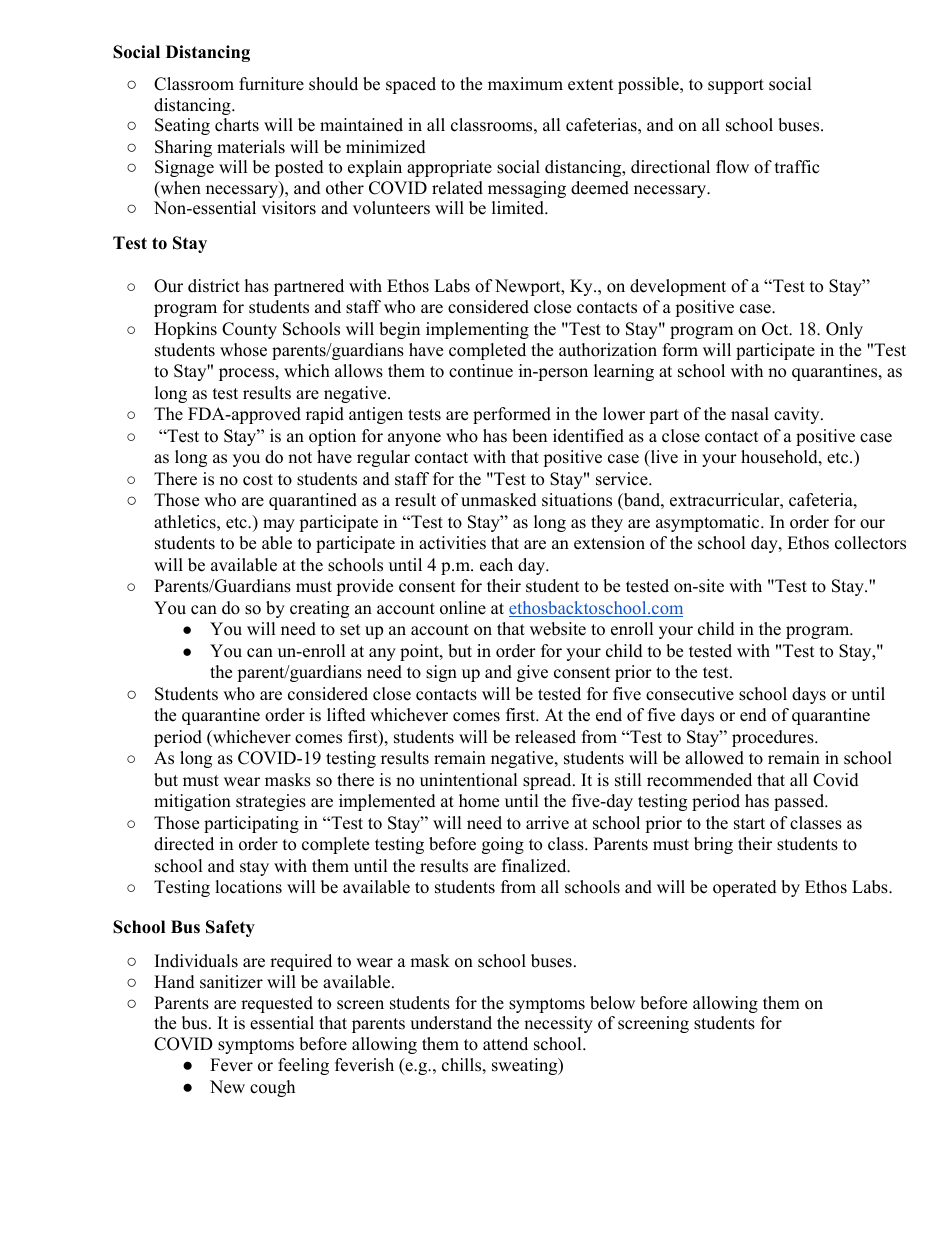 The height and width of the document is (1233, 952). Describe the element at coordinates (525, 84) in the document. I see `maximum` at that location.
